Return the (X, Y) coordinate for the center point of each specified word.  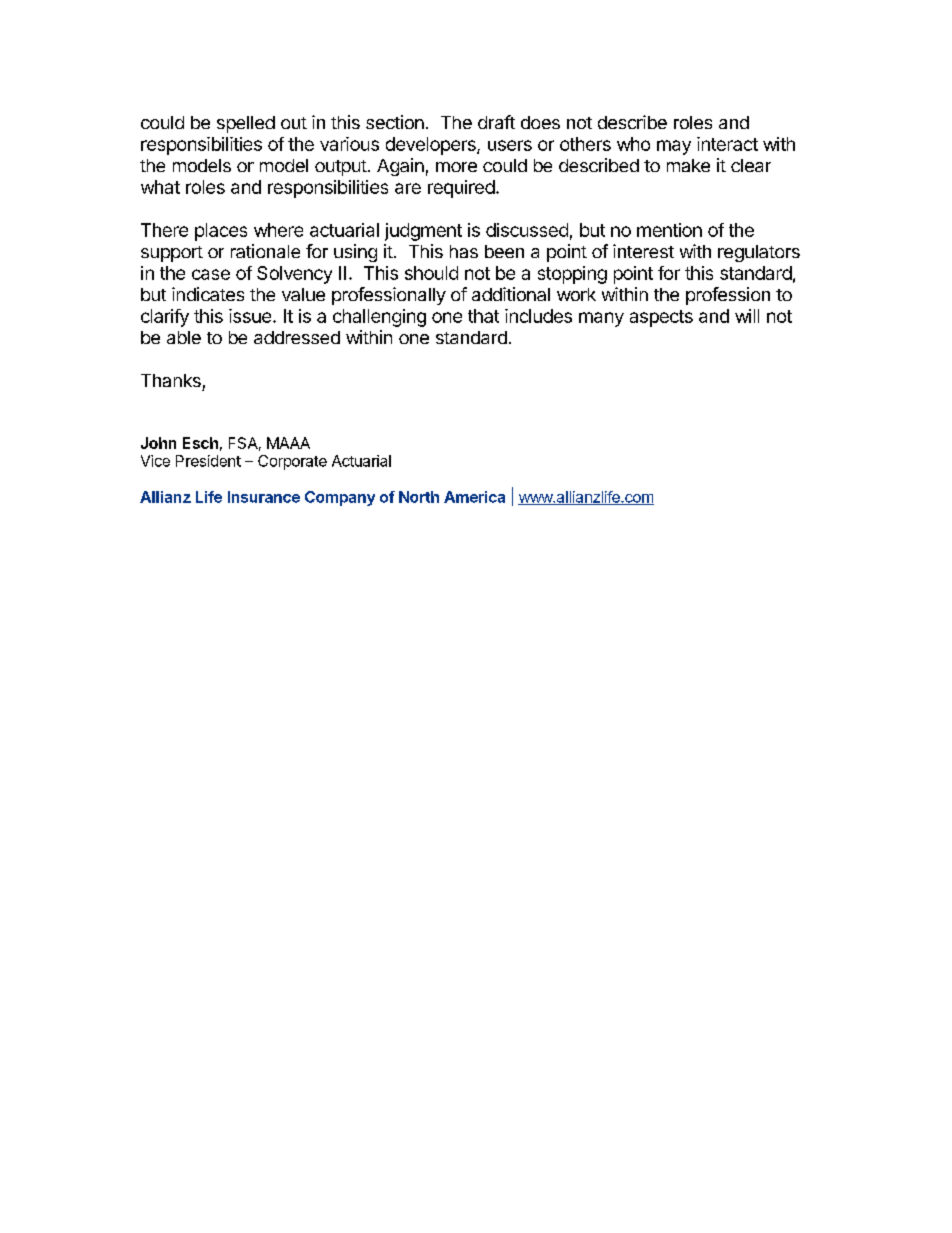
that (483, 316)
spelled (246, 124)
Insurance (264, 497)
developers (432, 146)
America (474, 497)
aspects (661, 318)
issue (250, 316)
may (674, 147)
